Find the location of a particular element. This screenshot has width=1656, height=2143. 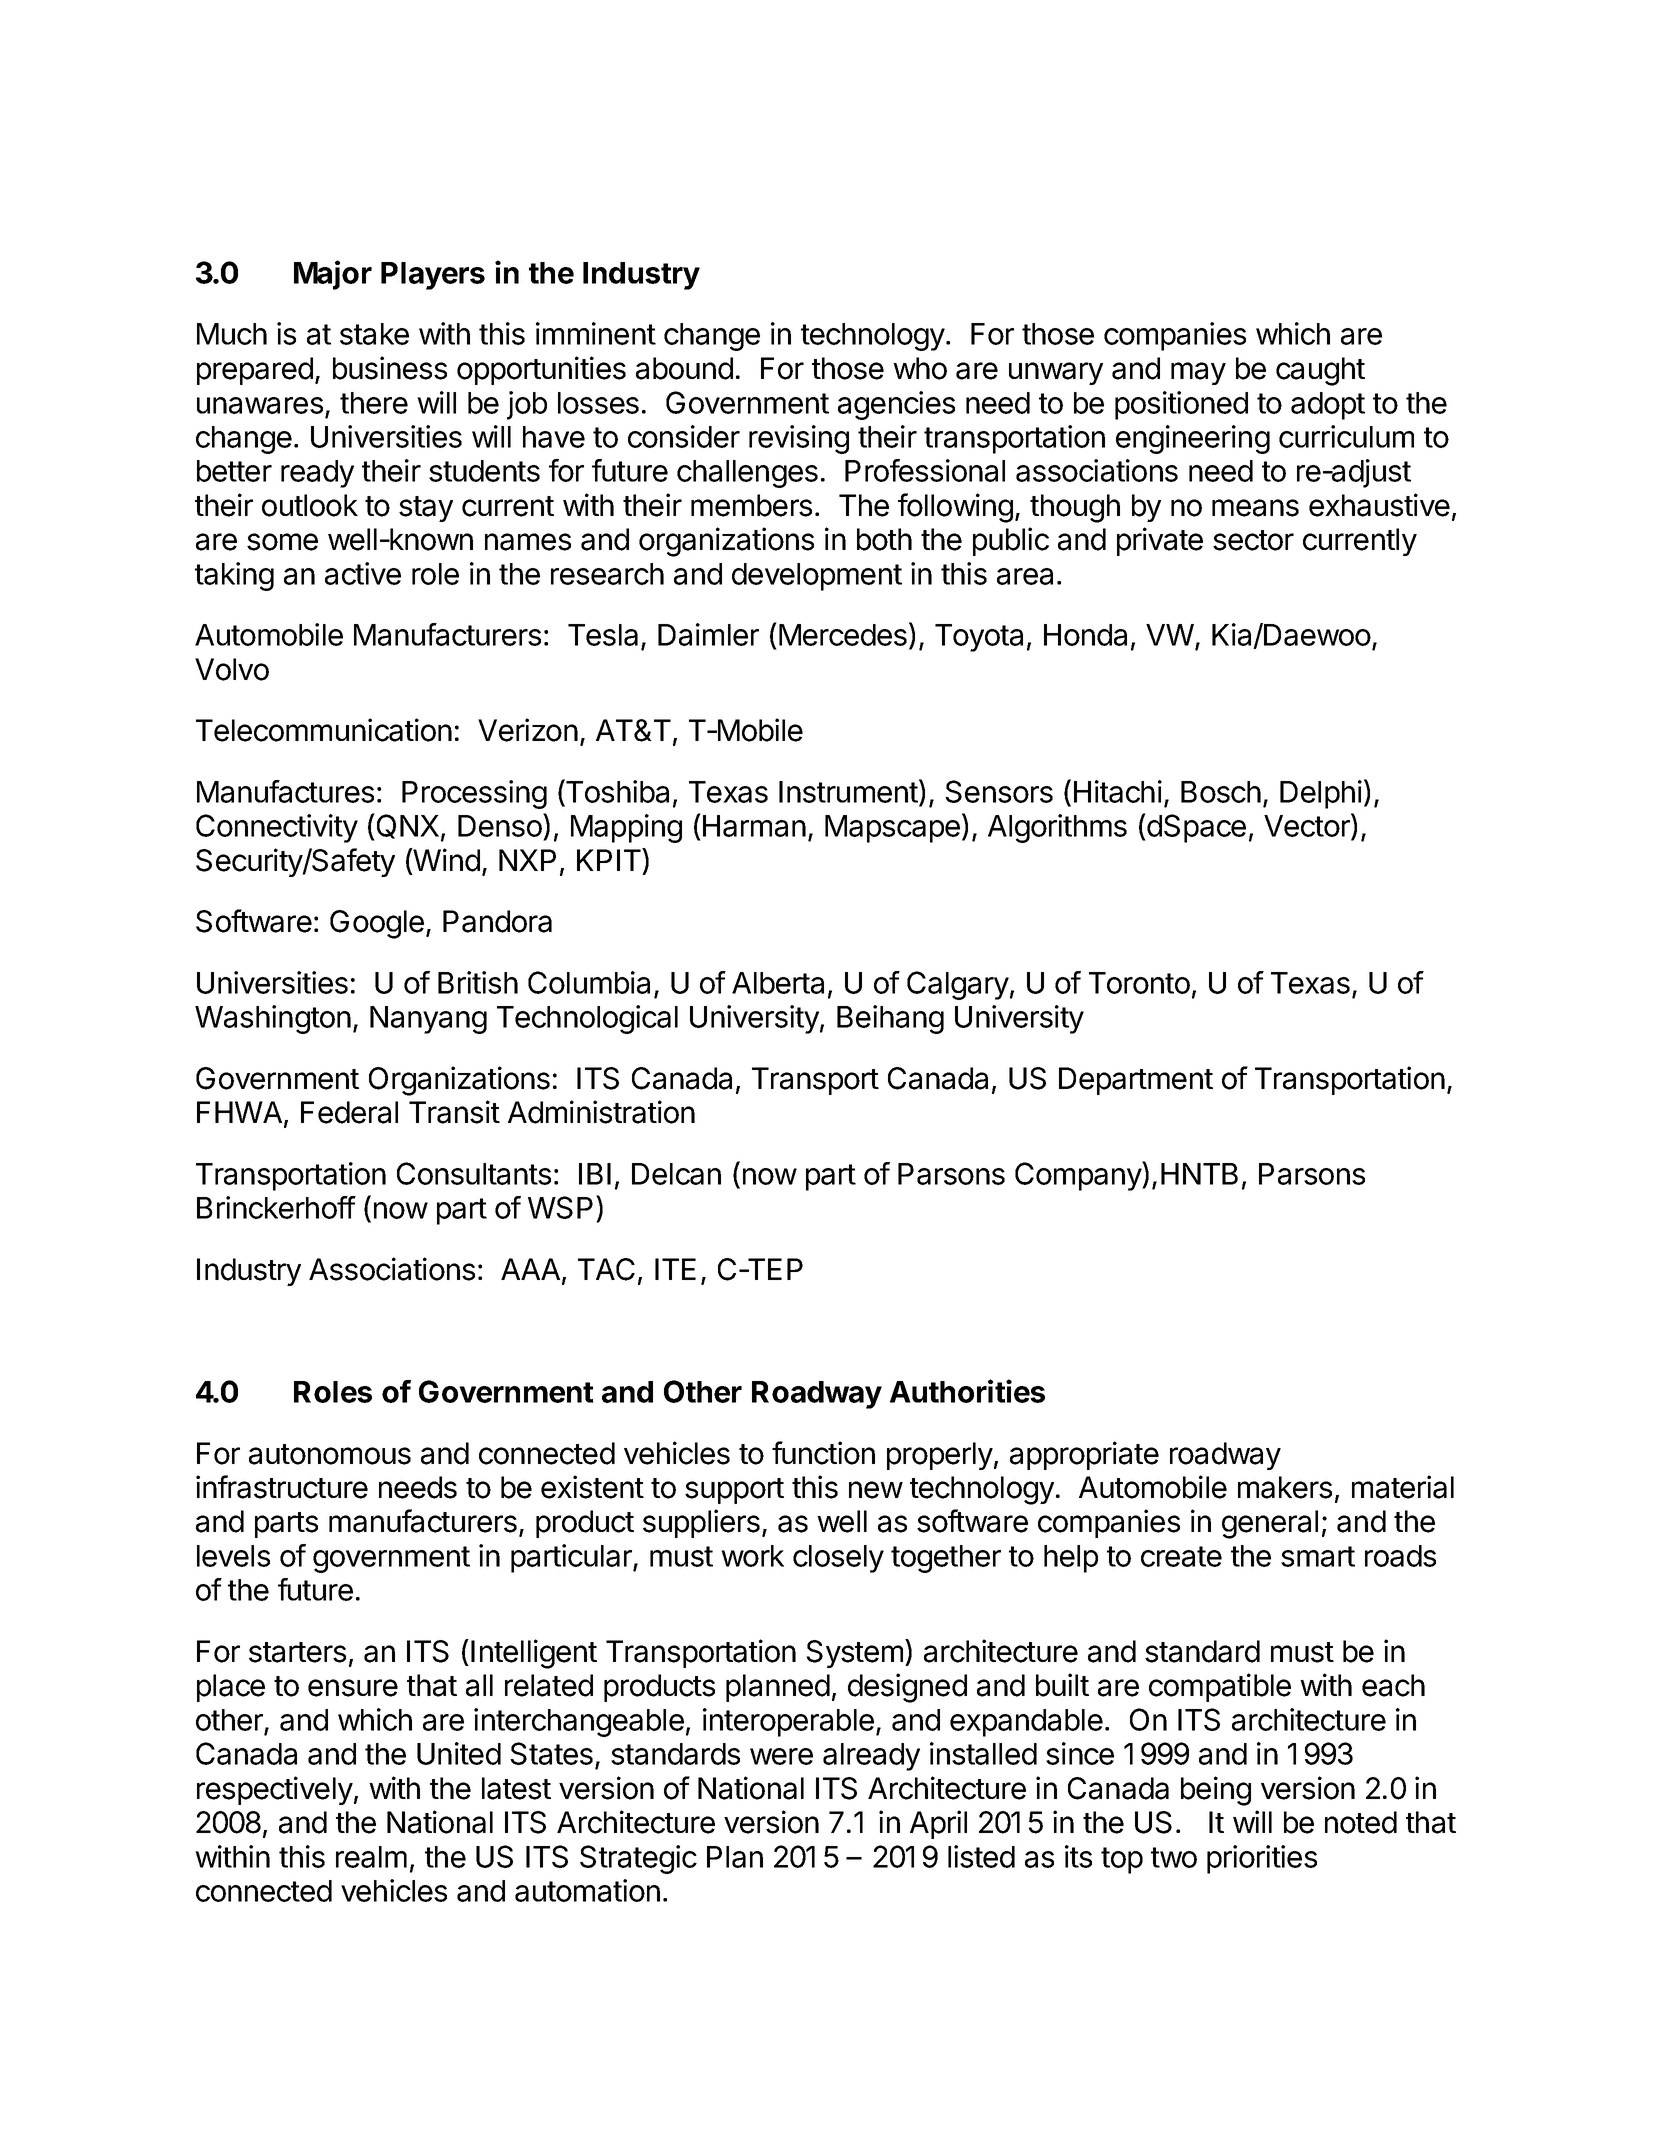

April is located at coordinates (938, 1824).
